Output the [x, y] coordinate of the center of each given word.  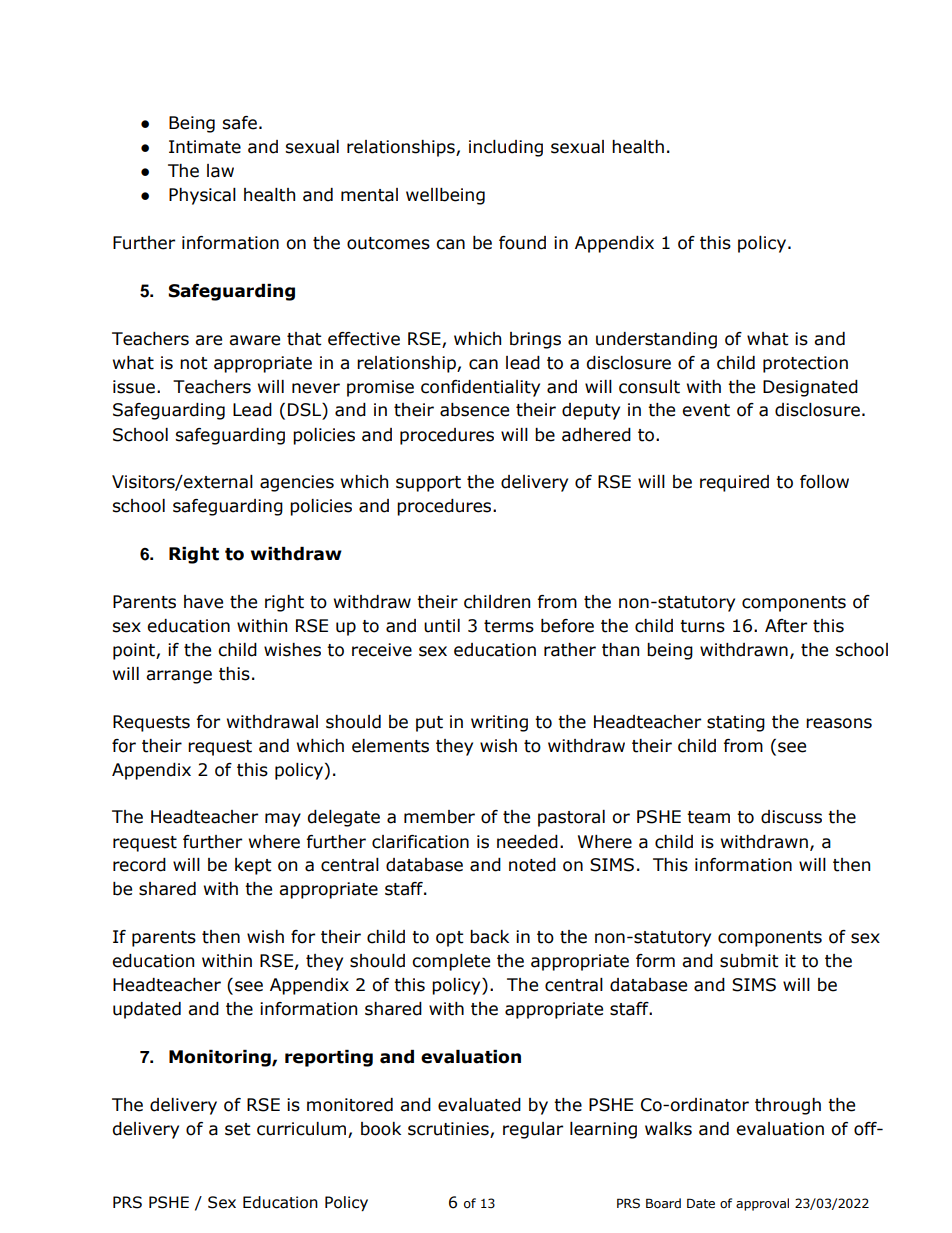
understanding [656, 340]
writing [499, 723]
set [238, 1129]
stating [736, 723]
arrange [179, 677]
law [220, 171]
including [506, 148]
